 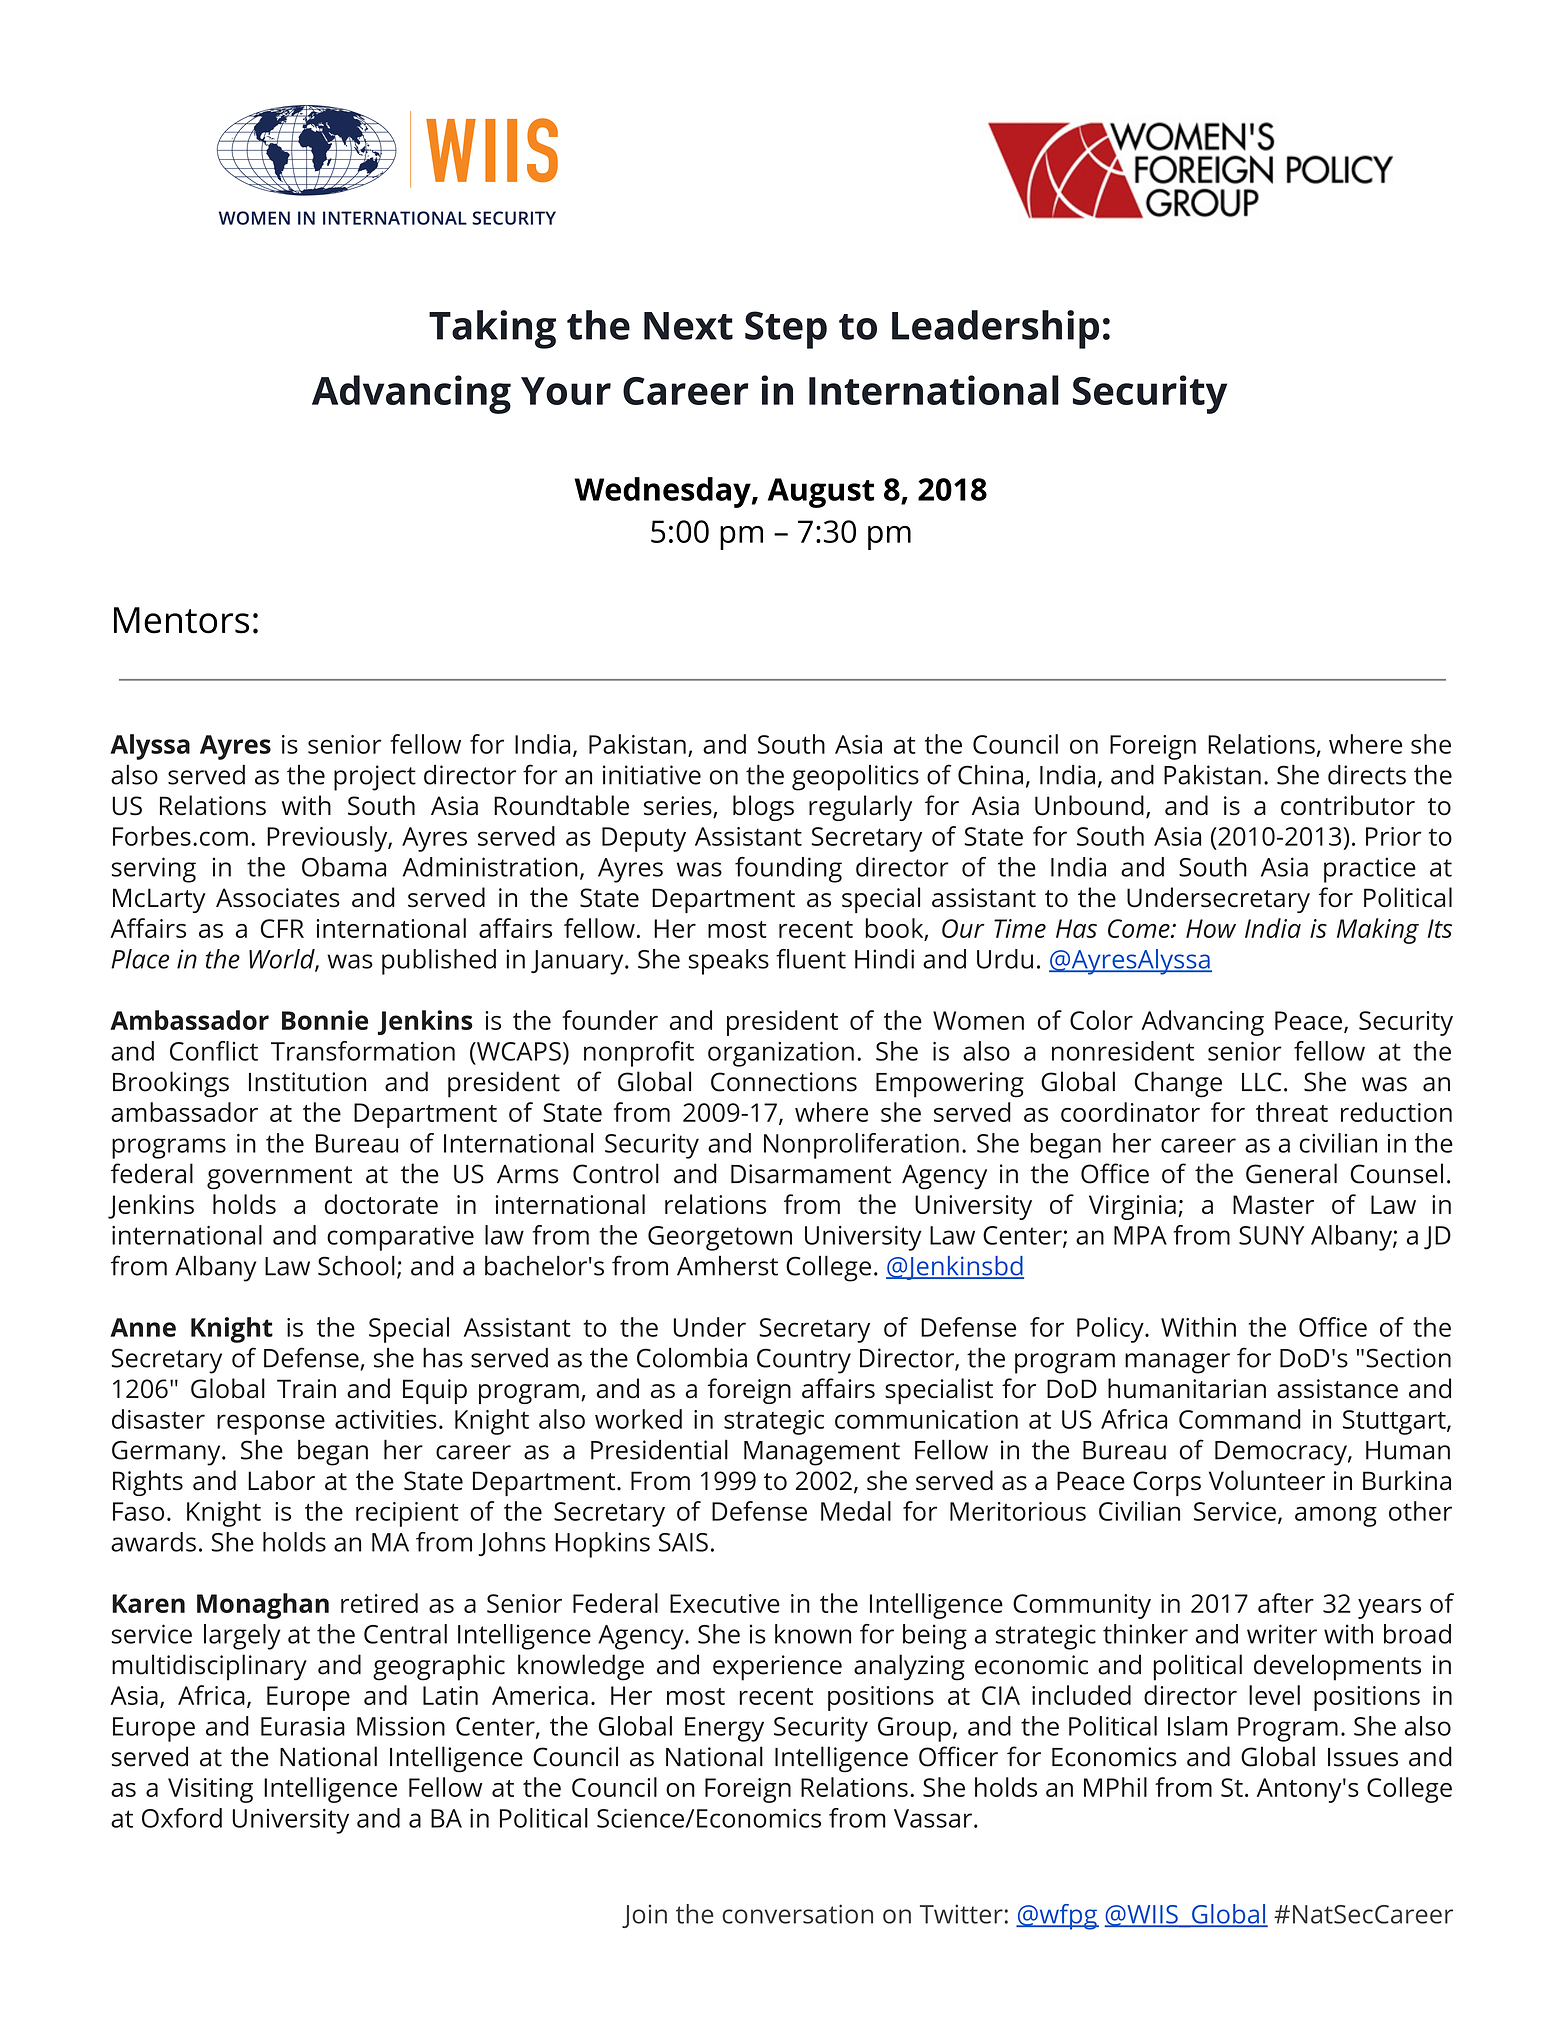 What do you see at coordinates (786, 330) in the screenshot?
I see `Step` at bounding box center [786, 330].
